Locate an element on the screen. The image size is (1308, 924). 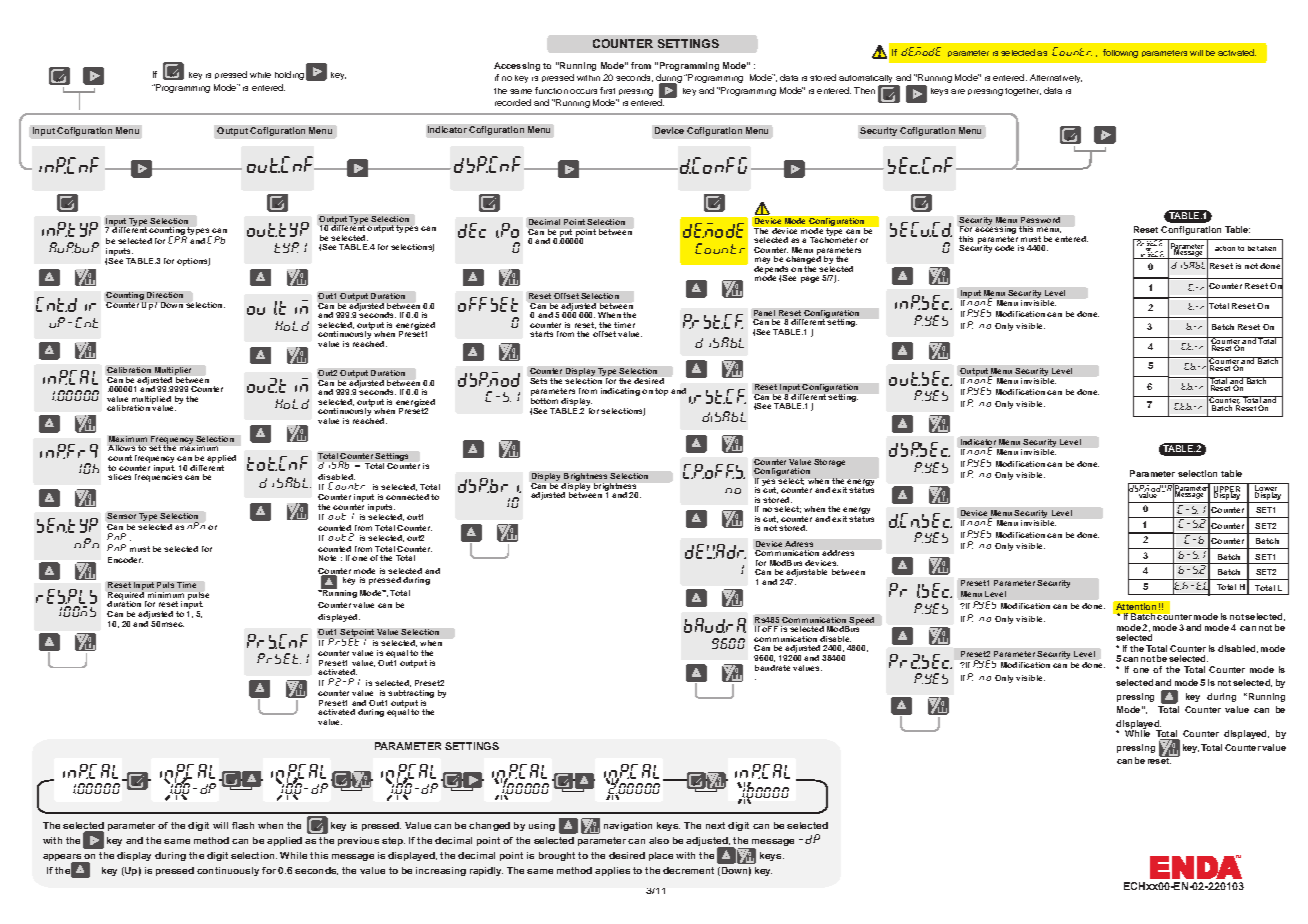
also is located at coordinates (659, 840).
